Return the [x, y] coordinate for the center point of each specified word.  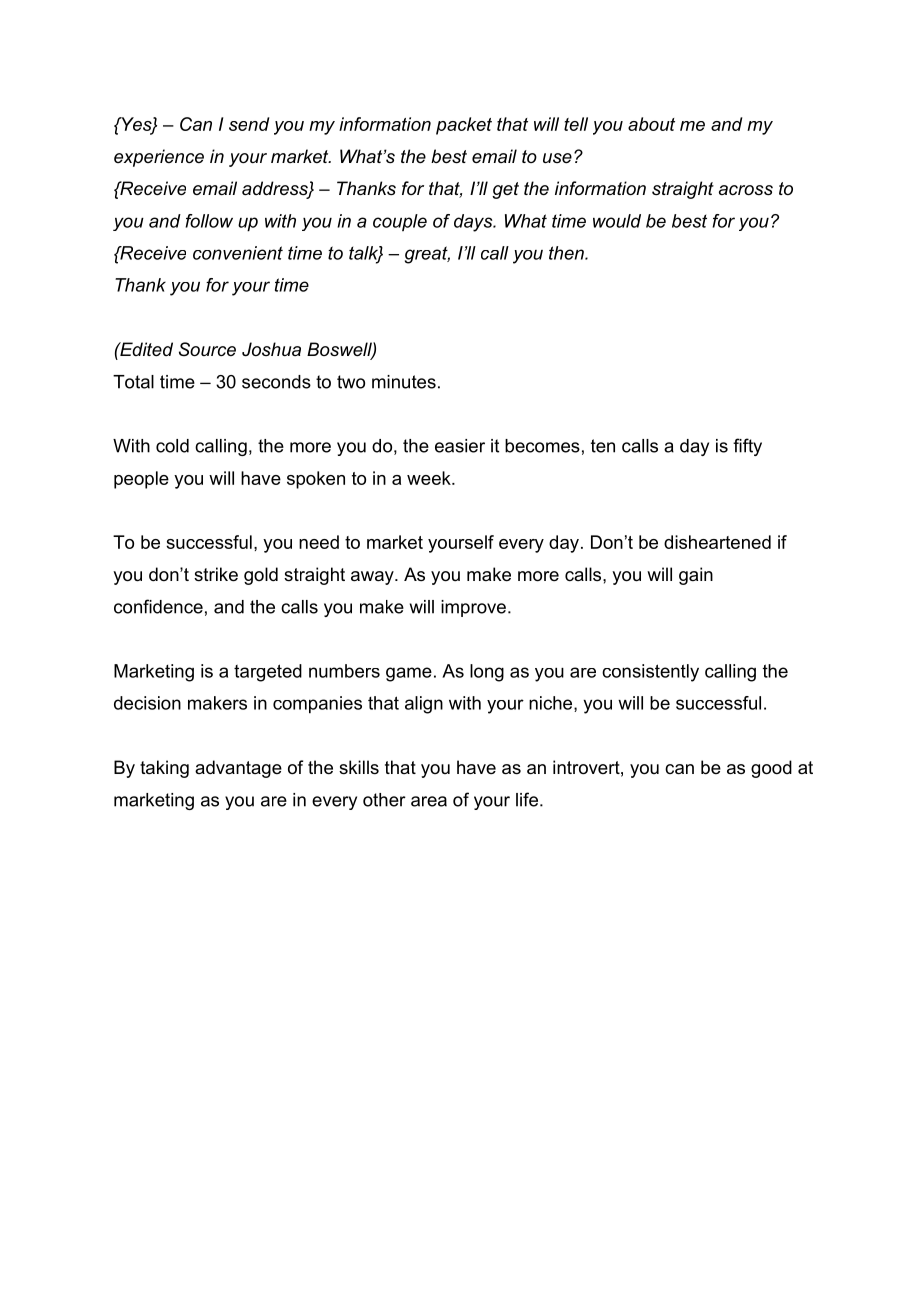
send [249, 124]
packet [464, 126]
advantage [238, 769]
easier [460, 446]
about [651, 124]
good [771, 769]
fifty [747, 447]
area [429, 801]
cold [172, 446]
